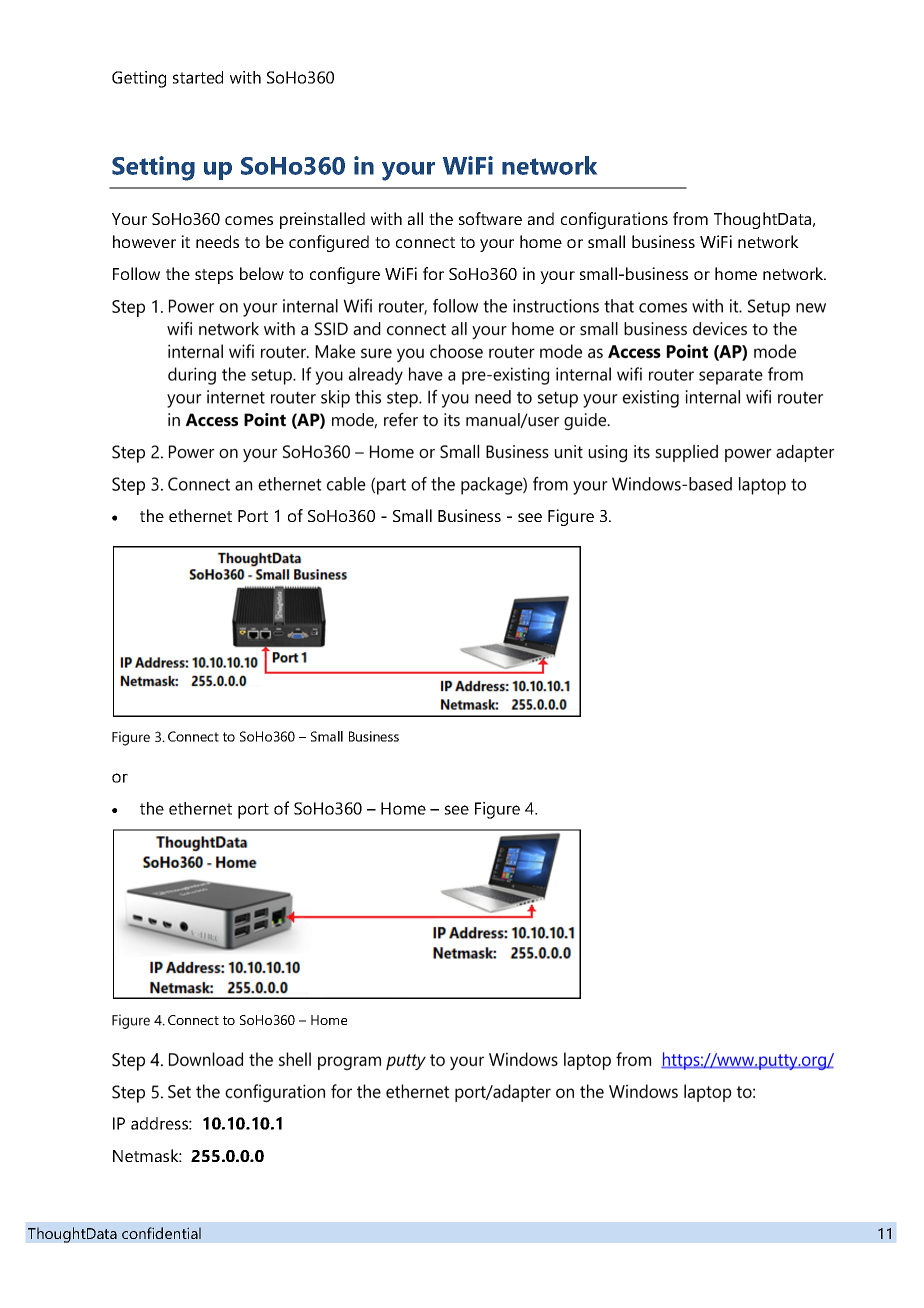  Describe the element at coordinates (217, 241) in the document. I see `needs` at that location.
